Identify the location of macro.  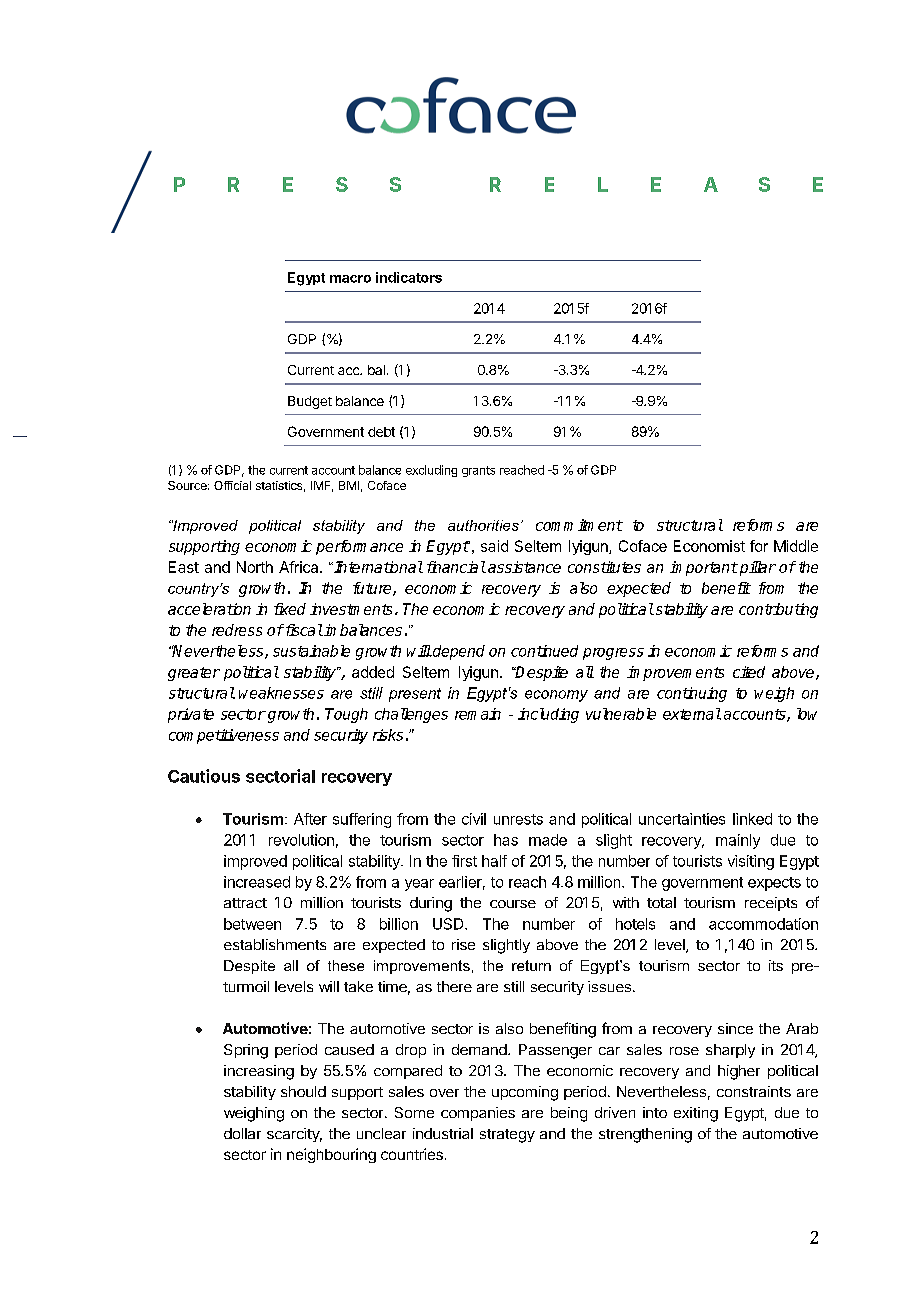
(350, 279).
